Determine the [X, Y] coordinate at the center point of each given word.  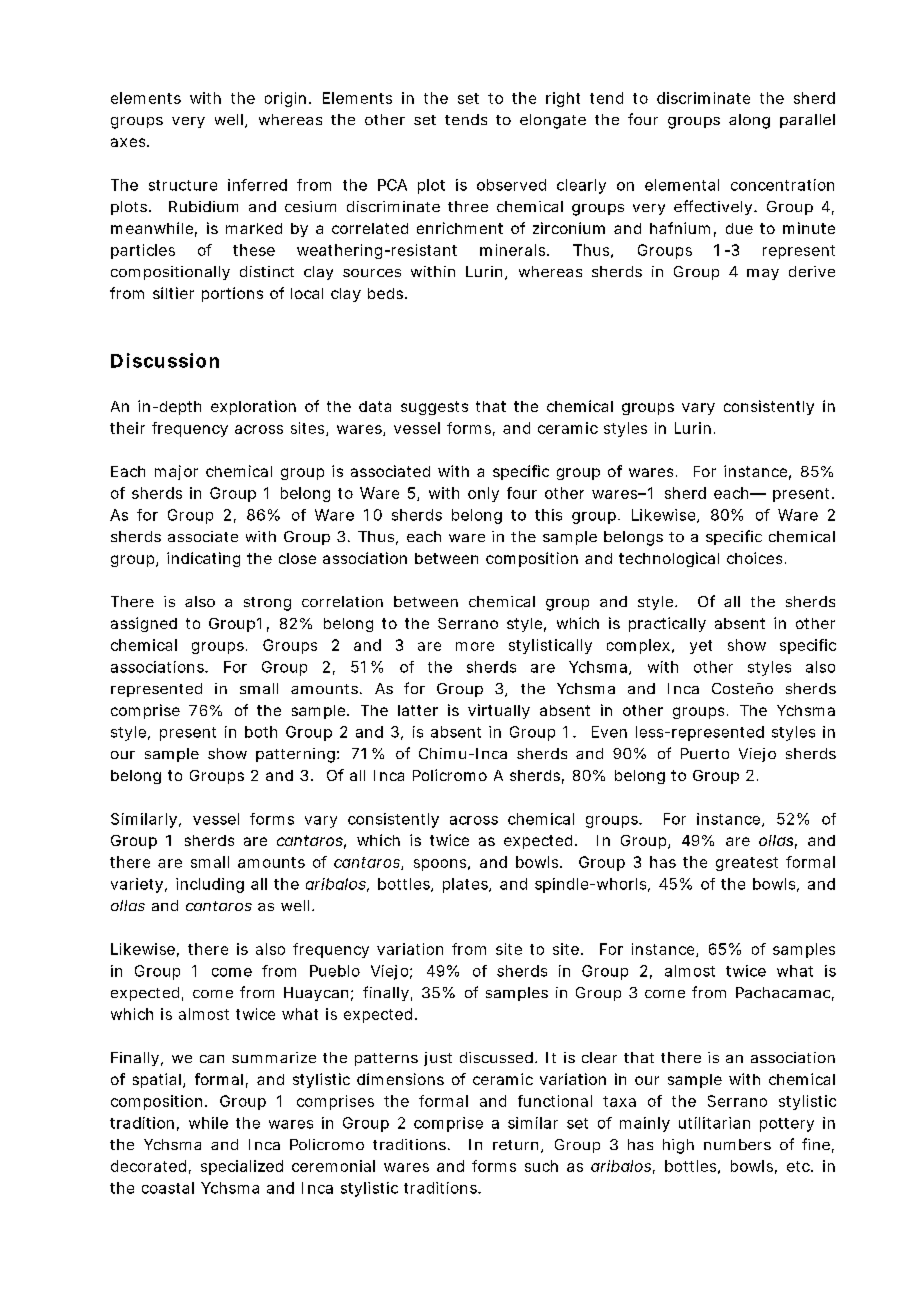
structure [183, 185]
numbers [737, 1144]
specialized [242, 1167]
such [541, 1166]
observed [511, 185]
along [749, 121]
